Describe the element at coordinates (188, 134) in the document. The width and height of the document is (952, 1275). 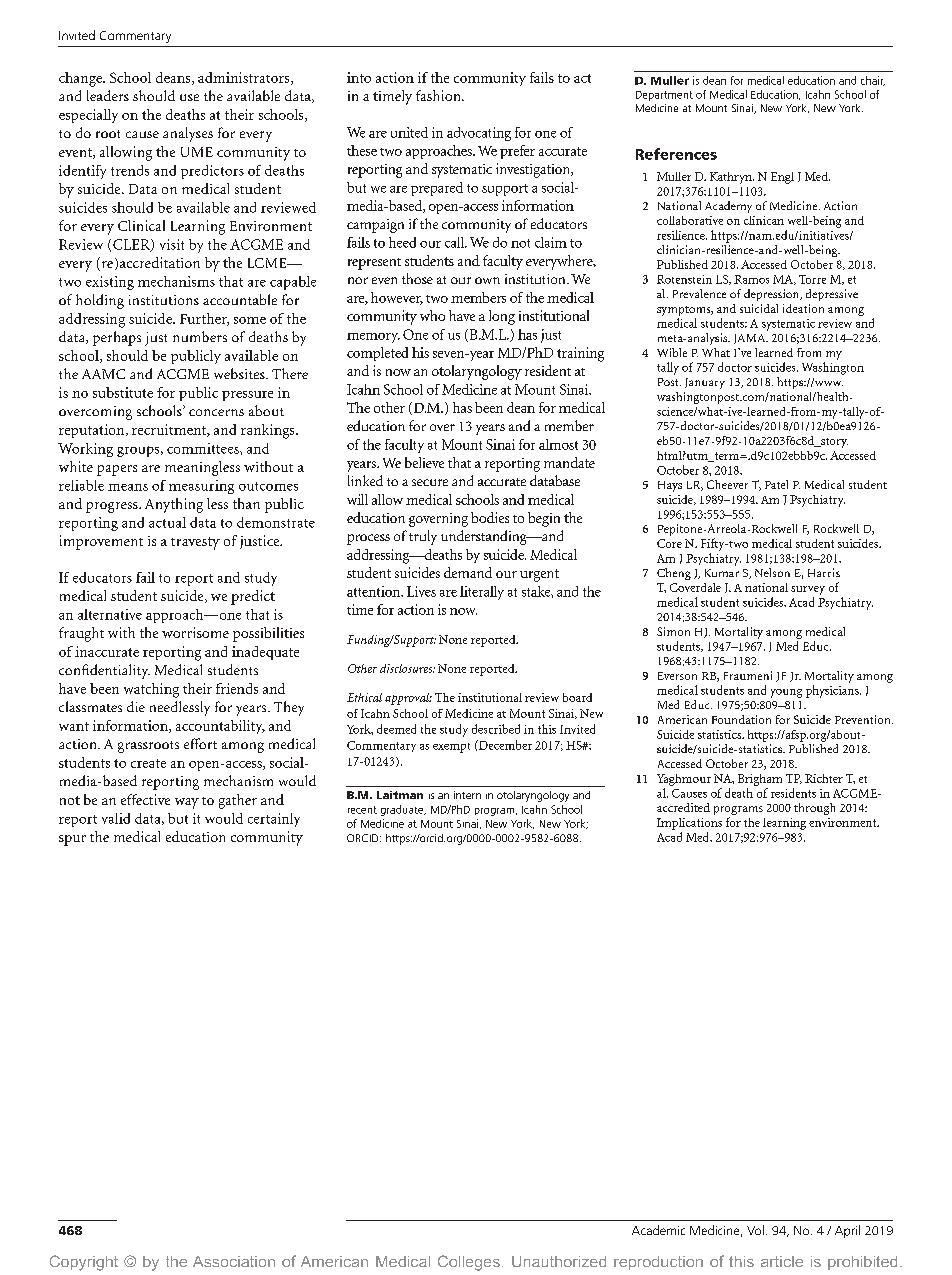
I see `analyses` at that location.
